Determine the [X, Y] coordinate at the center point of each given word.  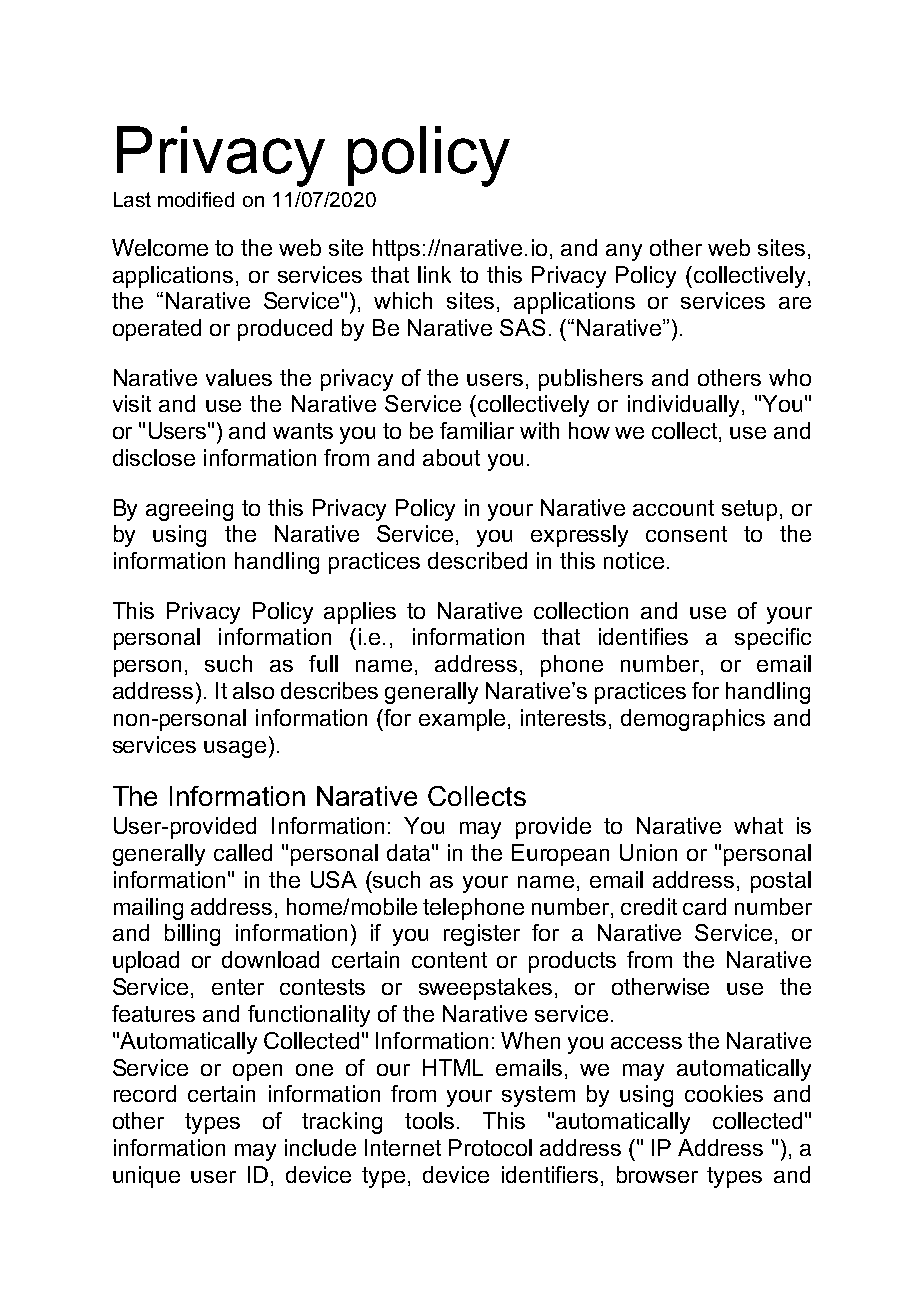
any [624, 252]
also [253, 690]
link [434, 274]
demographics [693, 720]
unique [146, 1177]
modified [196, 199]
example [462, 720]
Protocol [490, 1147]
